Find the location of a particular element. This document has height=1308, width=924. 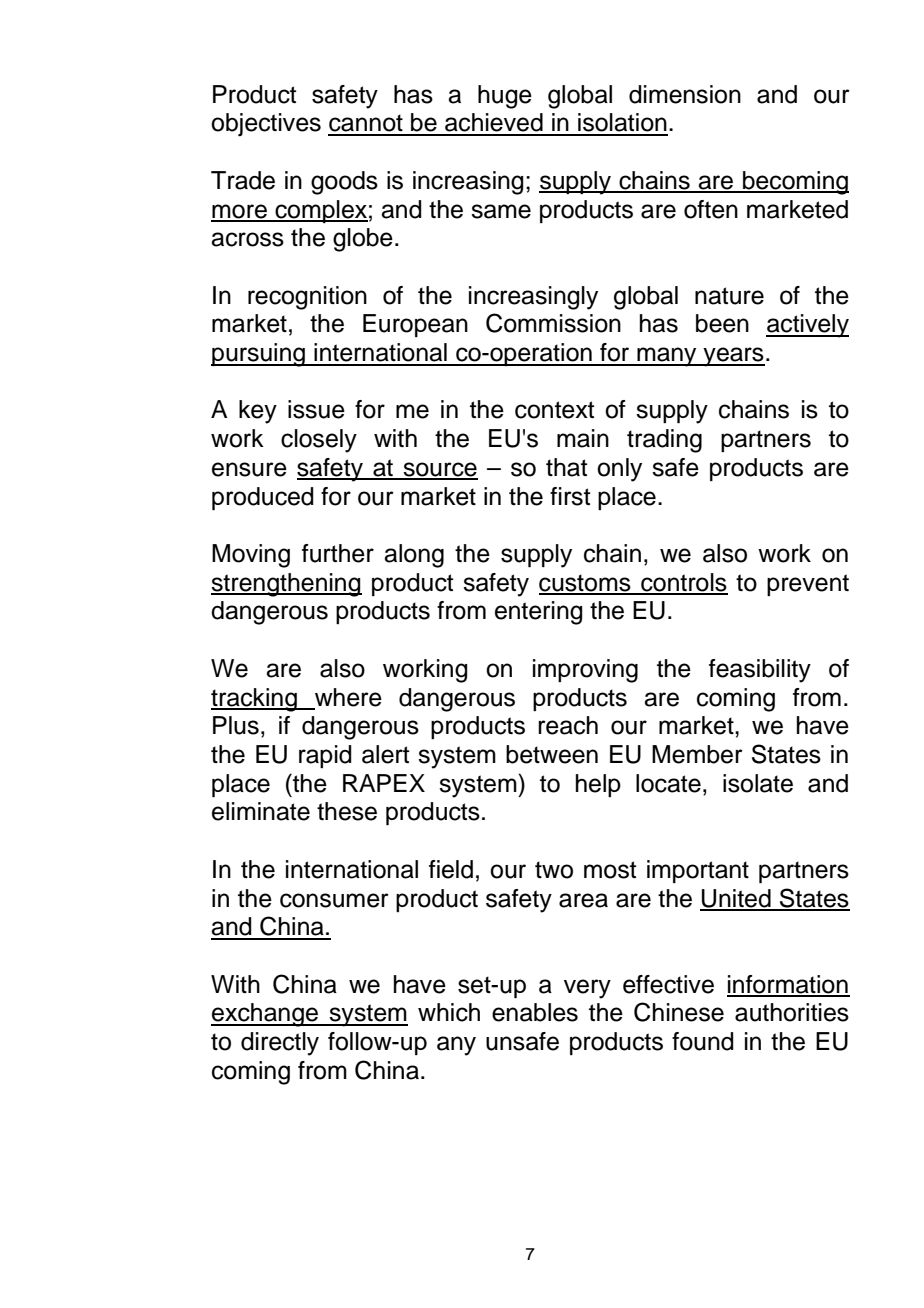

objectives is located at coordinates (266, 125).
